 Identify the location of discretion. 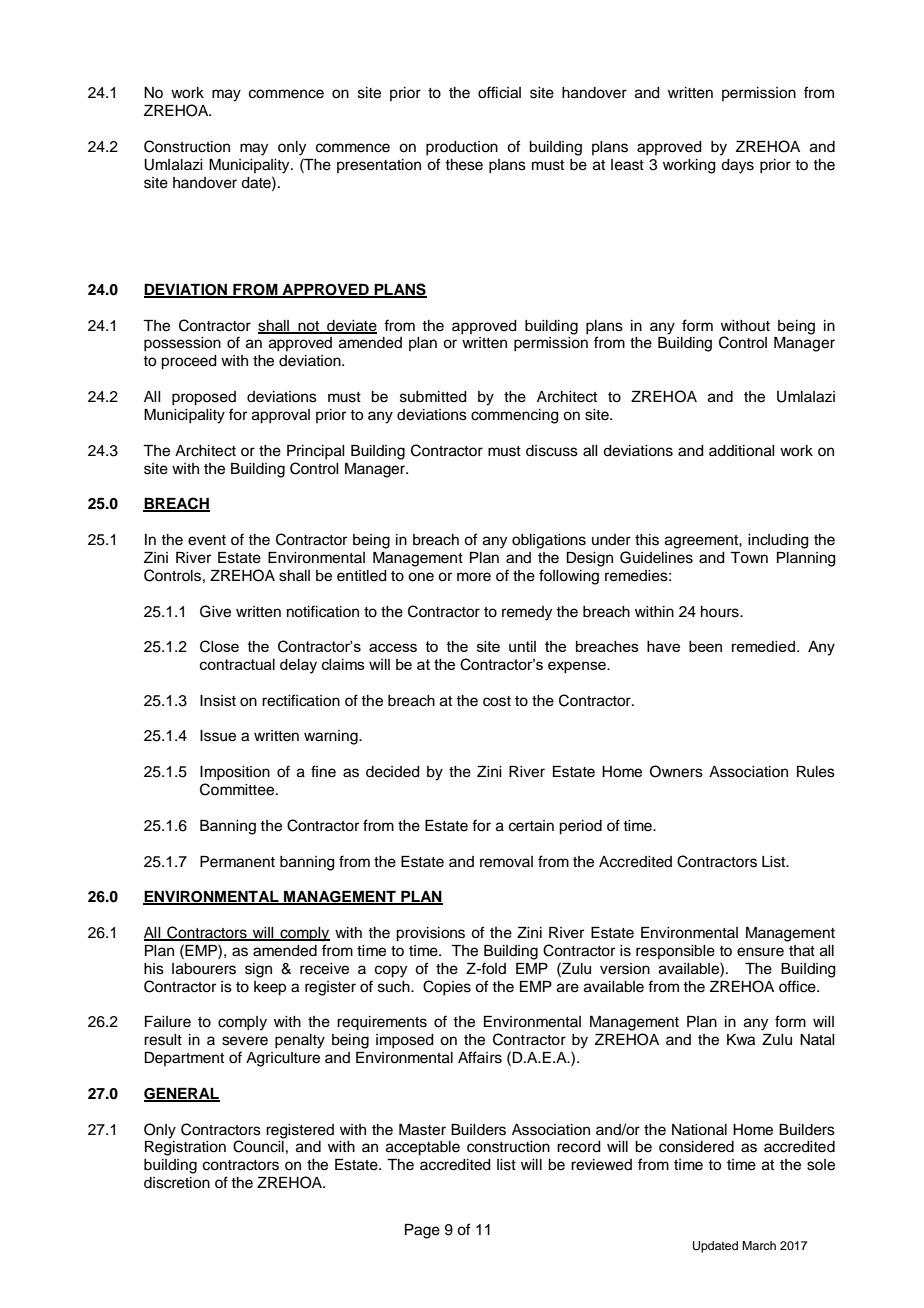
(177, 1183).
